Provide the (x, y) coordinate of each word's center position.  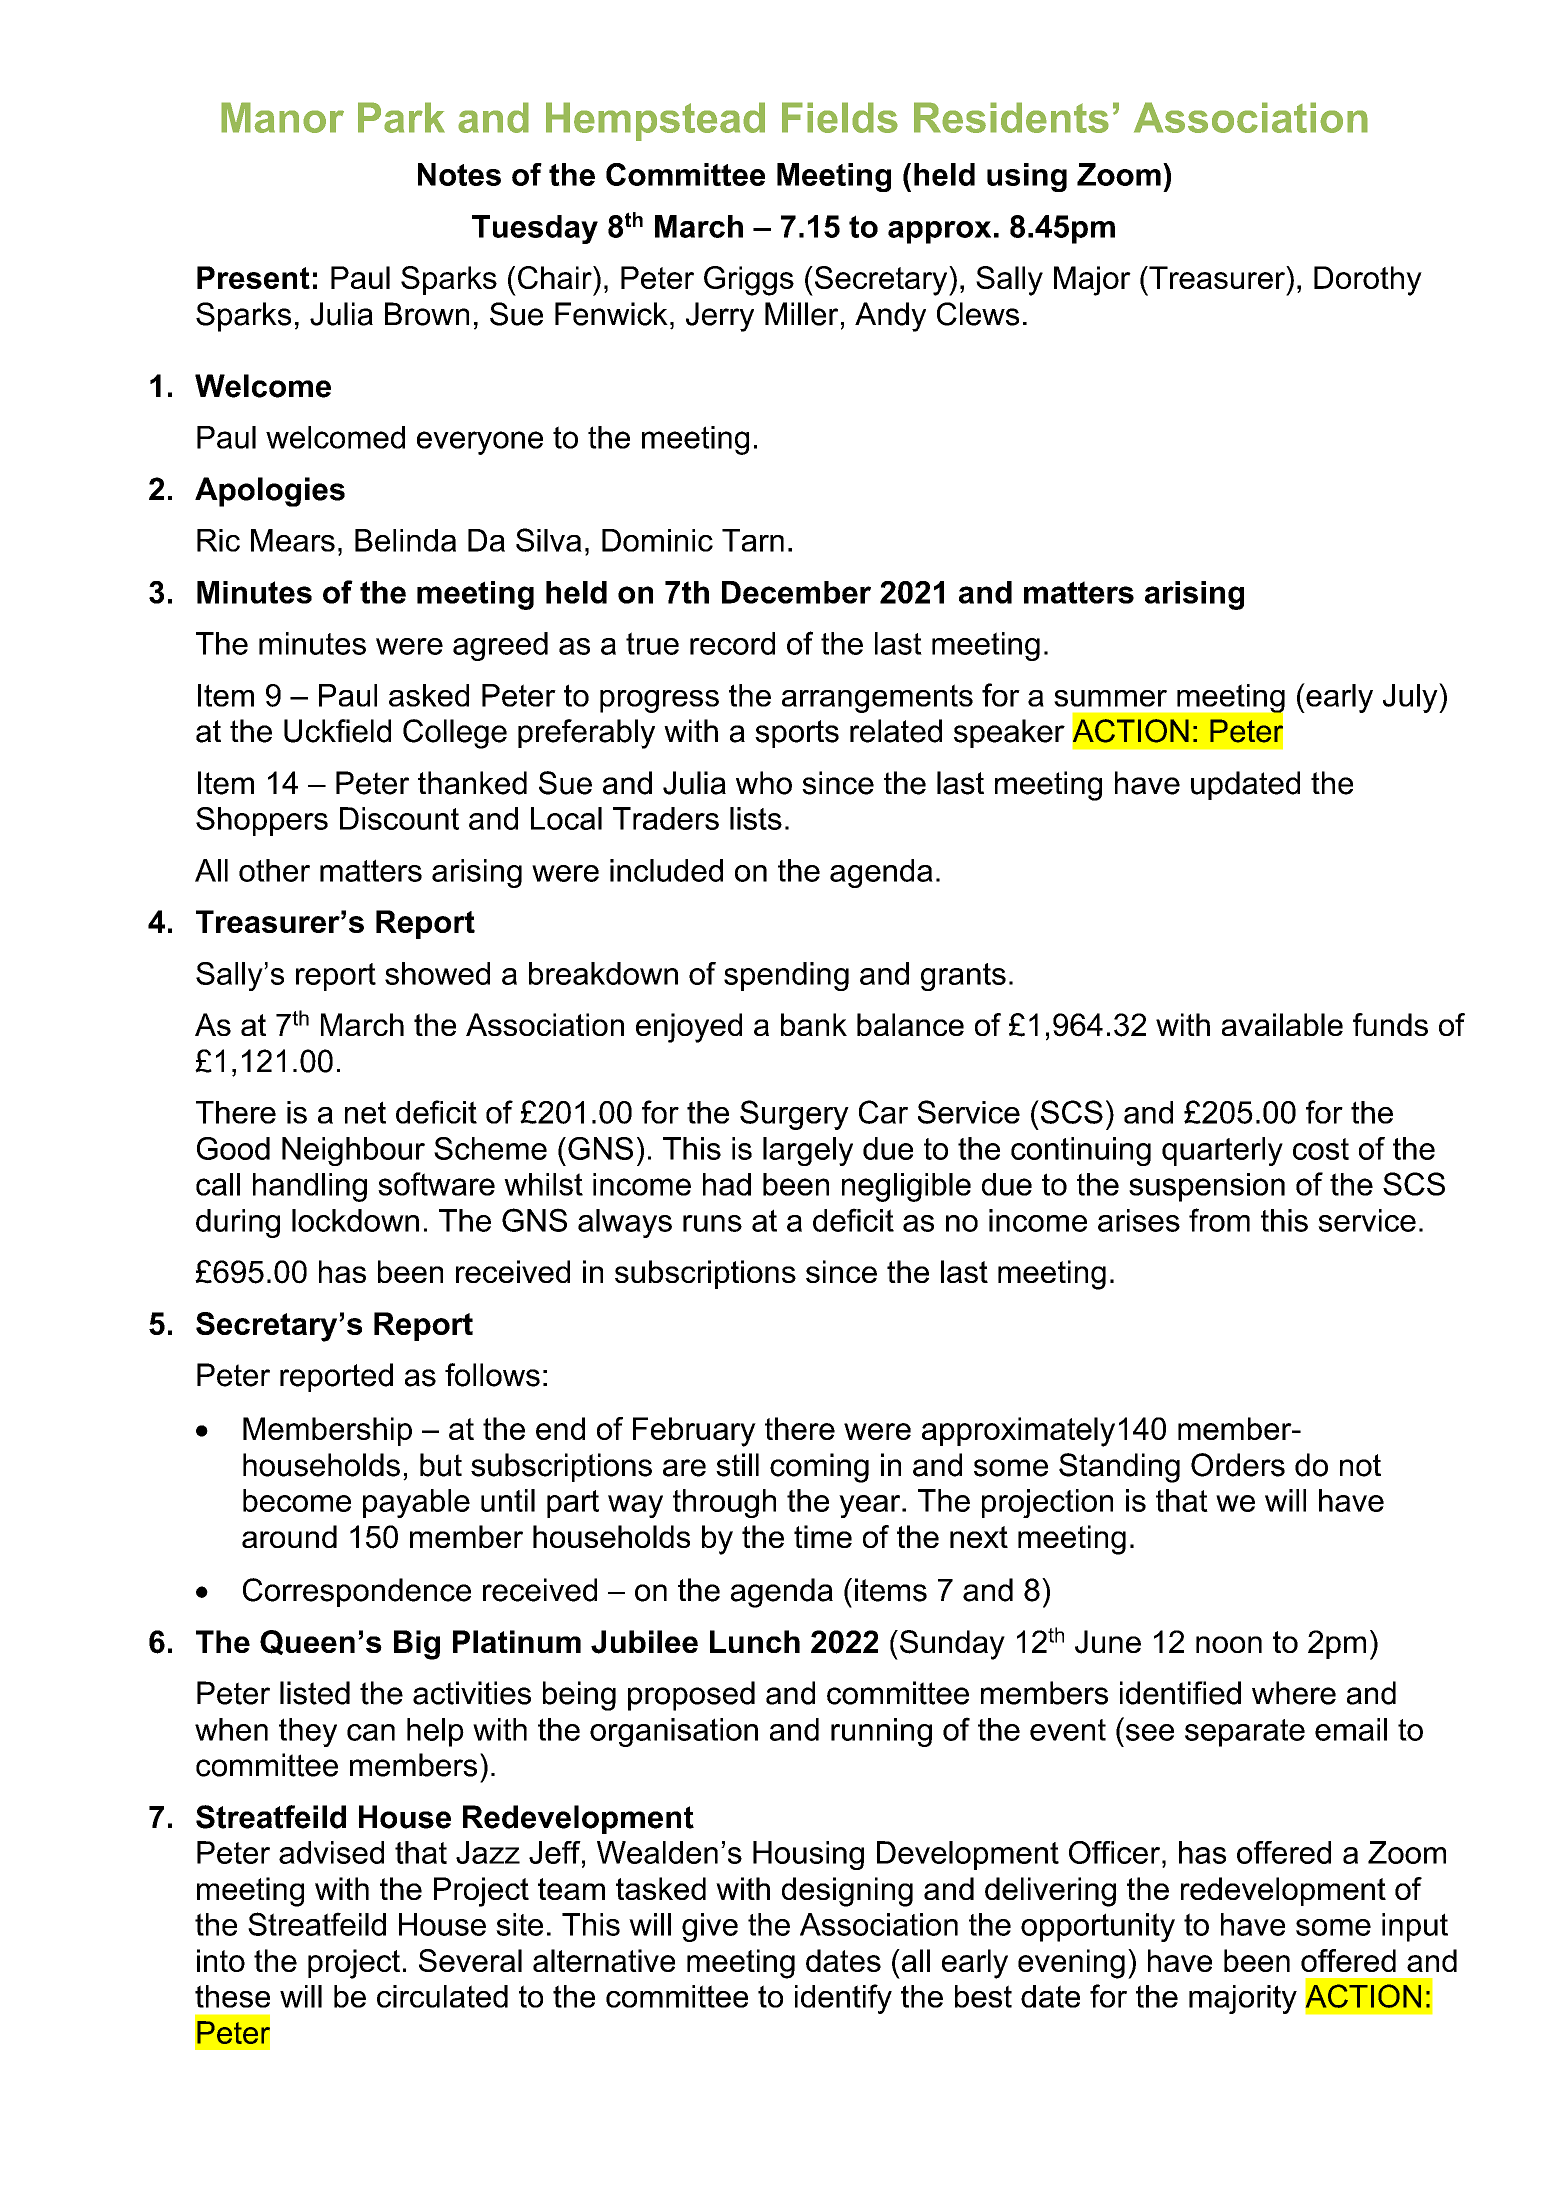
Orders (1238, 1465)
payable (416, 1503)
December (796, 592)
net (365, 1112)
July (1411, 698)
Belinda (405, 540)
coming (819, 1468)
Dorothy (1368, 281)
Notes (459, 174)
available (1282, 1024)
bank (814, 1024)
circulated (442, 1996)
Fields (840, 117)
